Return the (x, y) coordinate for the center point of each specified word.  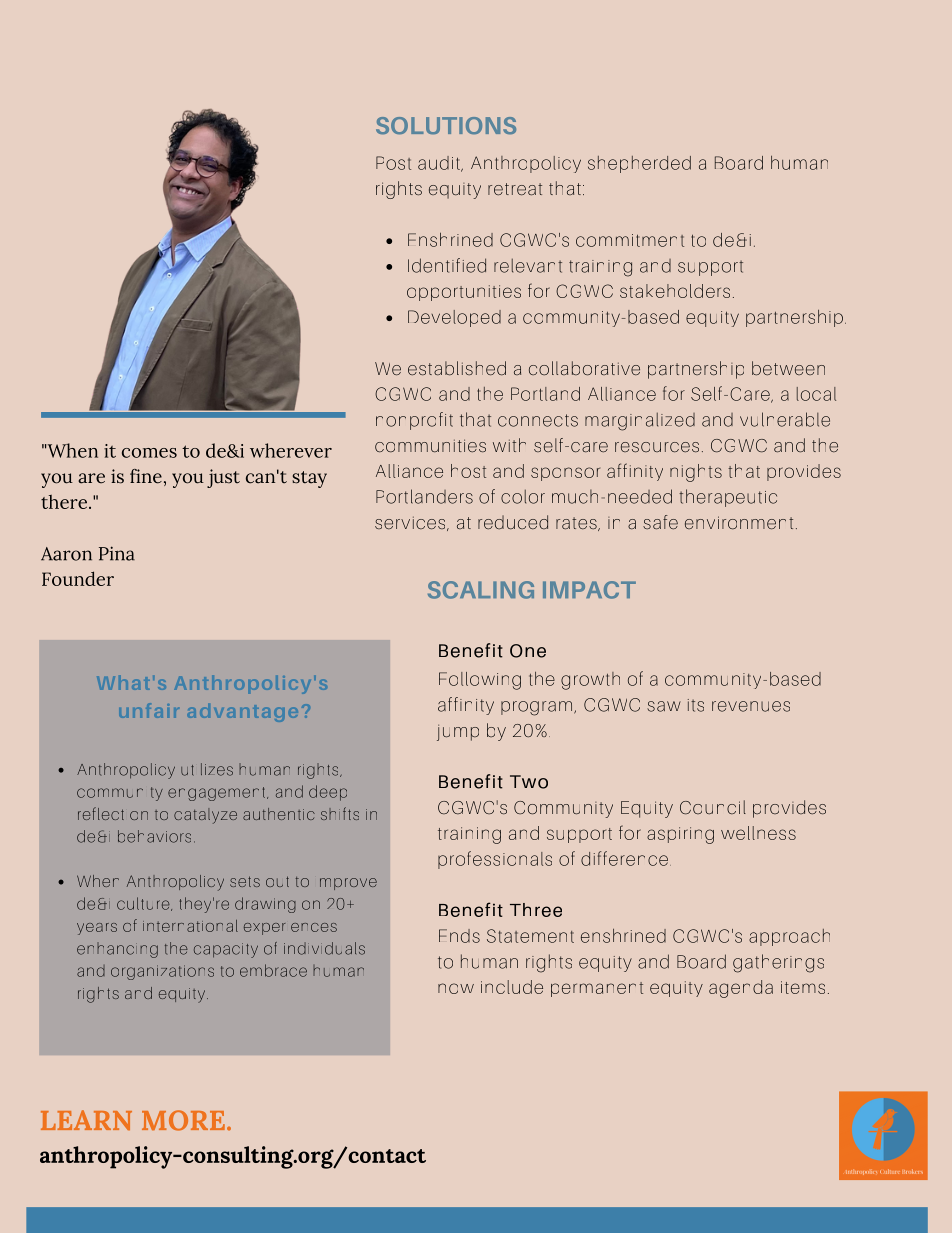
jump (458, 732)
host (468, 471)
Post (393, 163)
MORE (183, 1120)
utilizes (207, 769)
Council (713, 807)
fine (146, 476)
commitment (630, 240)
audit (440, 164)
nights (696, 473)
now (456, 988)
